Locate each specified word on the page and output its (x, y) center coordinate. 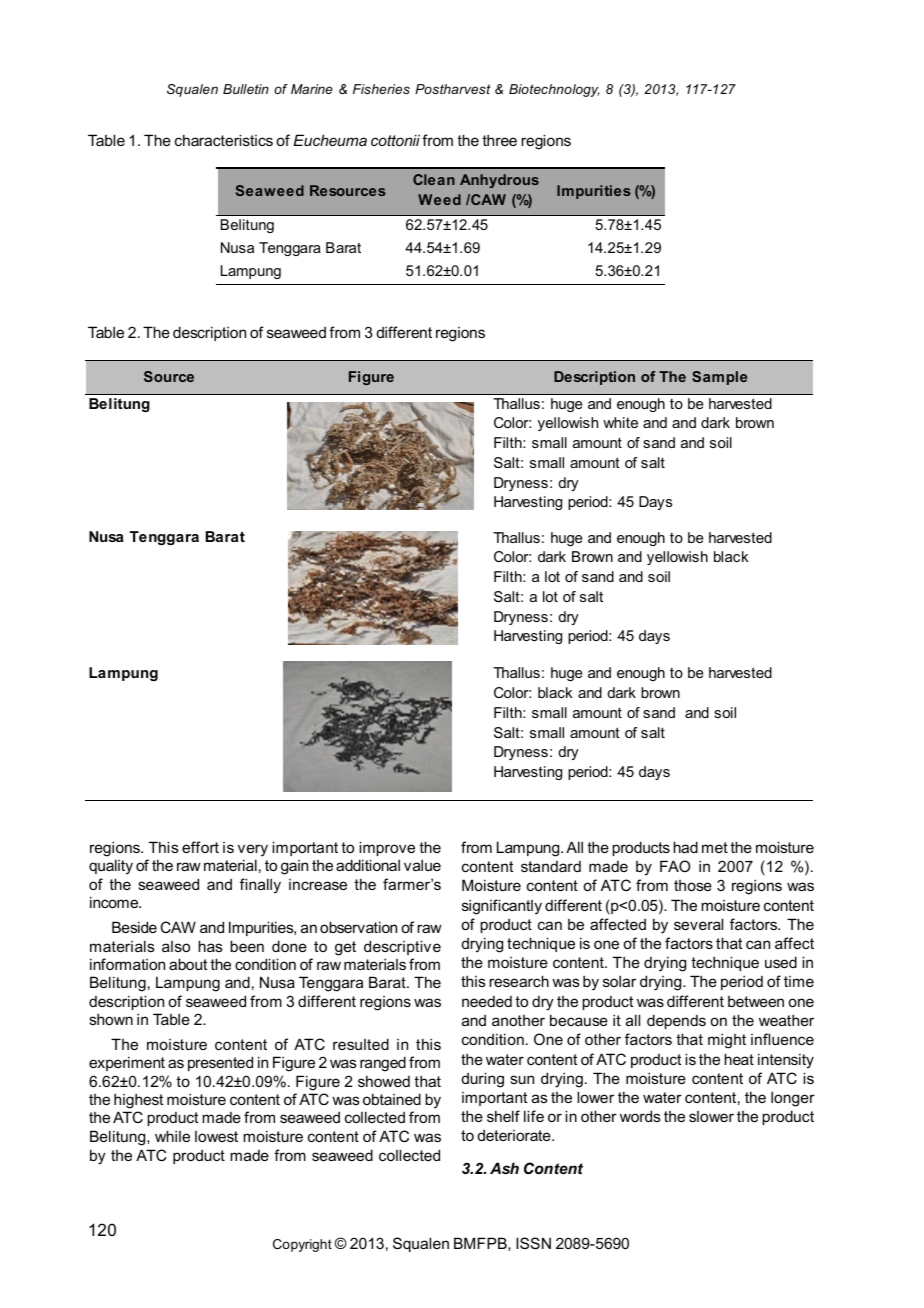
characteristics (224, 140)
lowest (216, 1136)
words (640, 1116)
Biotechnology (554, 90)
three (499, 140)
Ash (504, 1168)
